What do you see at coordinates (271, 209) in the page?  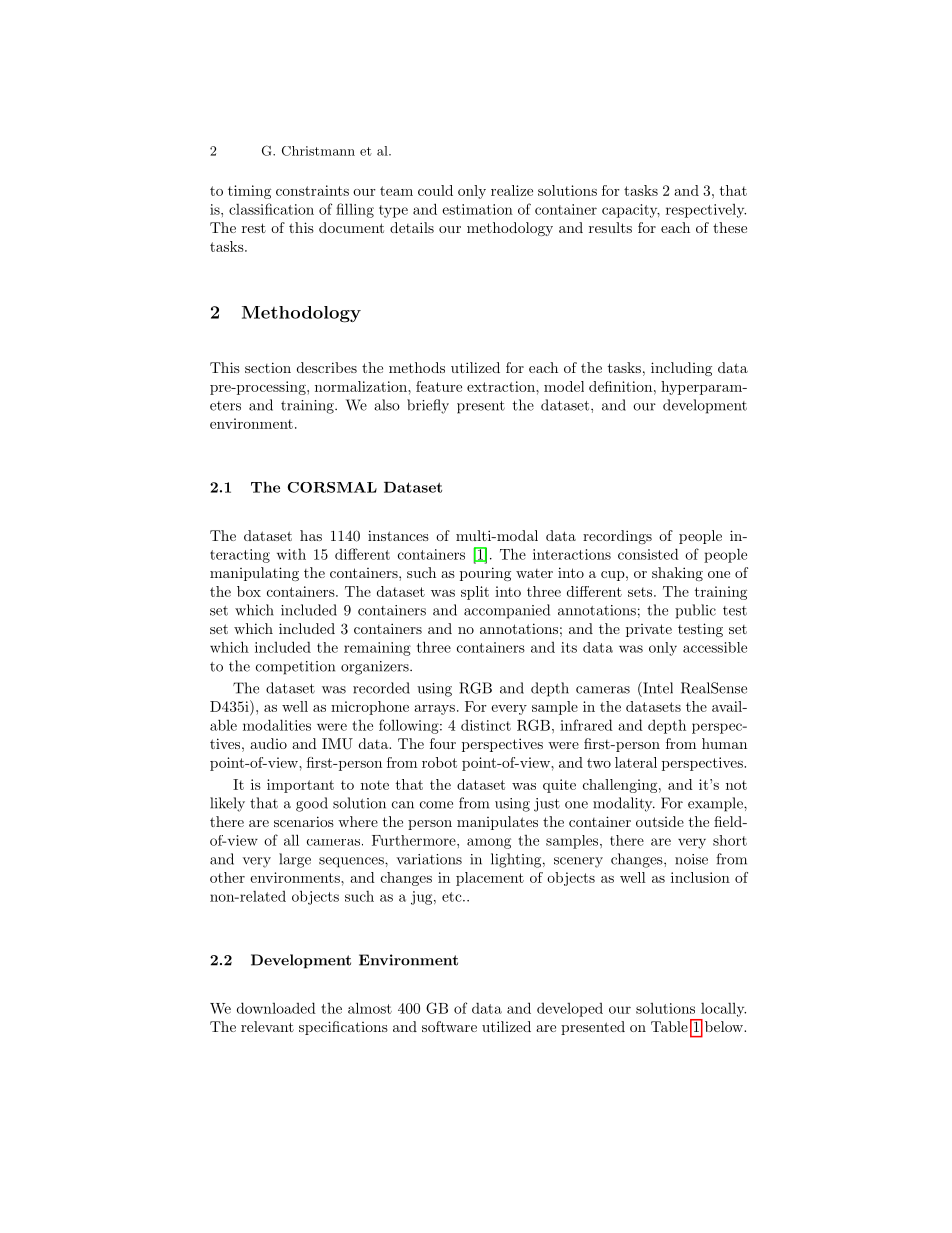 I see `classification` at bounding box center [271, 209].
